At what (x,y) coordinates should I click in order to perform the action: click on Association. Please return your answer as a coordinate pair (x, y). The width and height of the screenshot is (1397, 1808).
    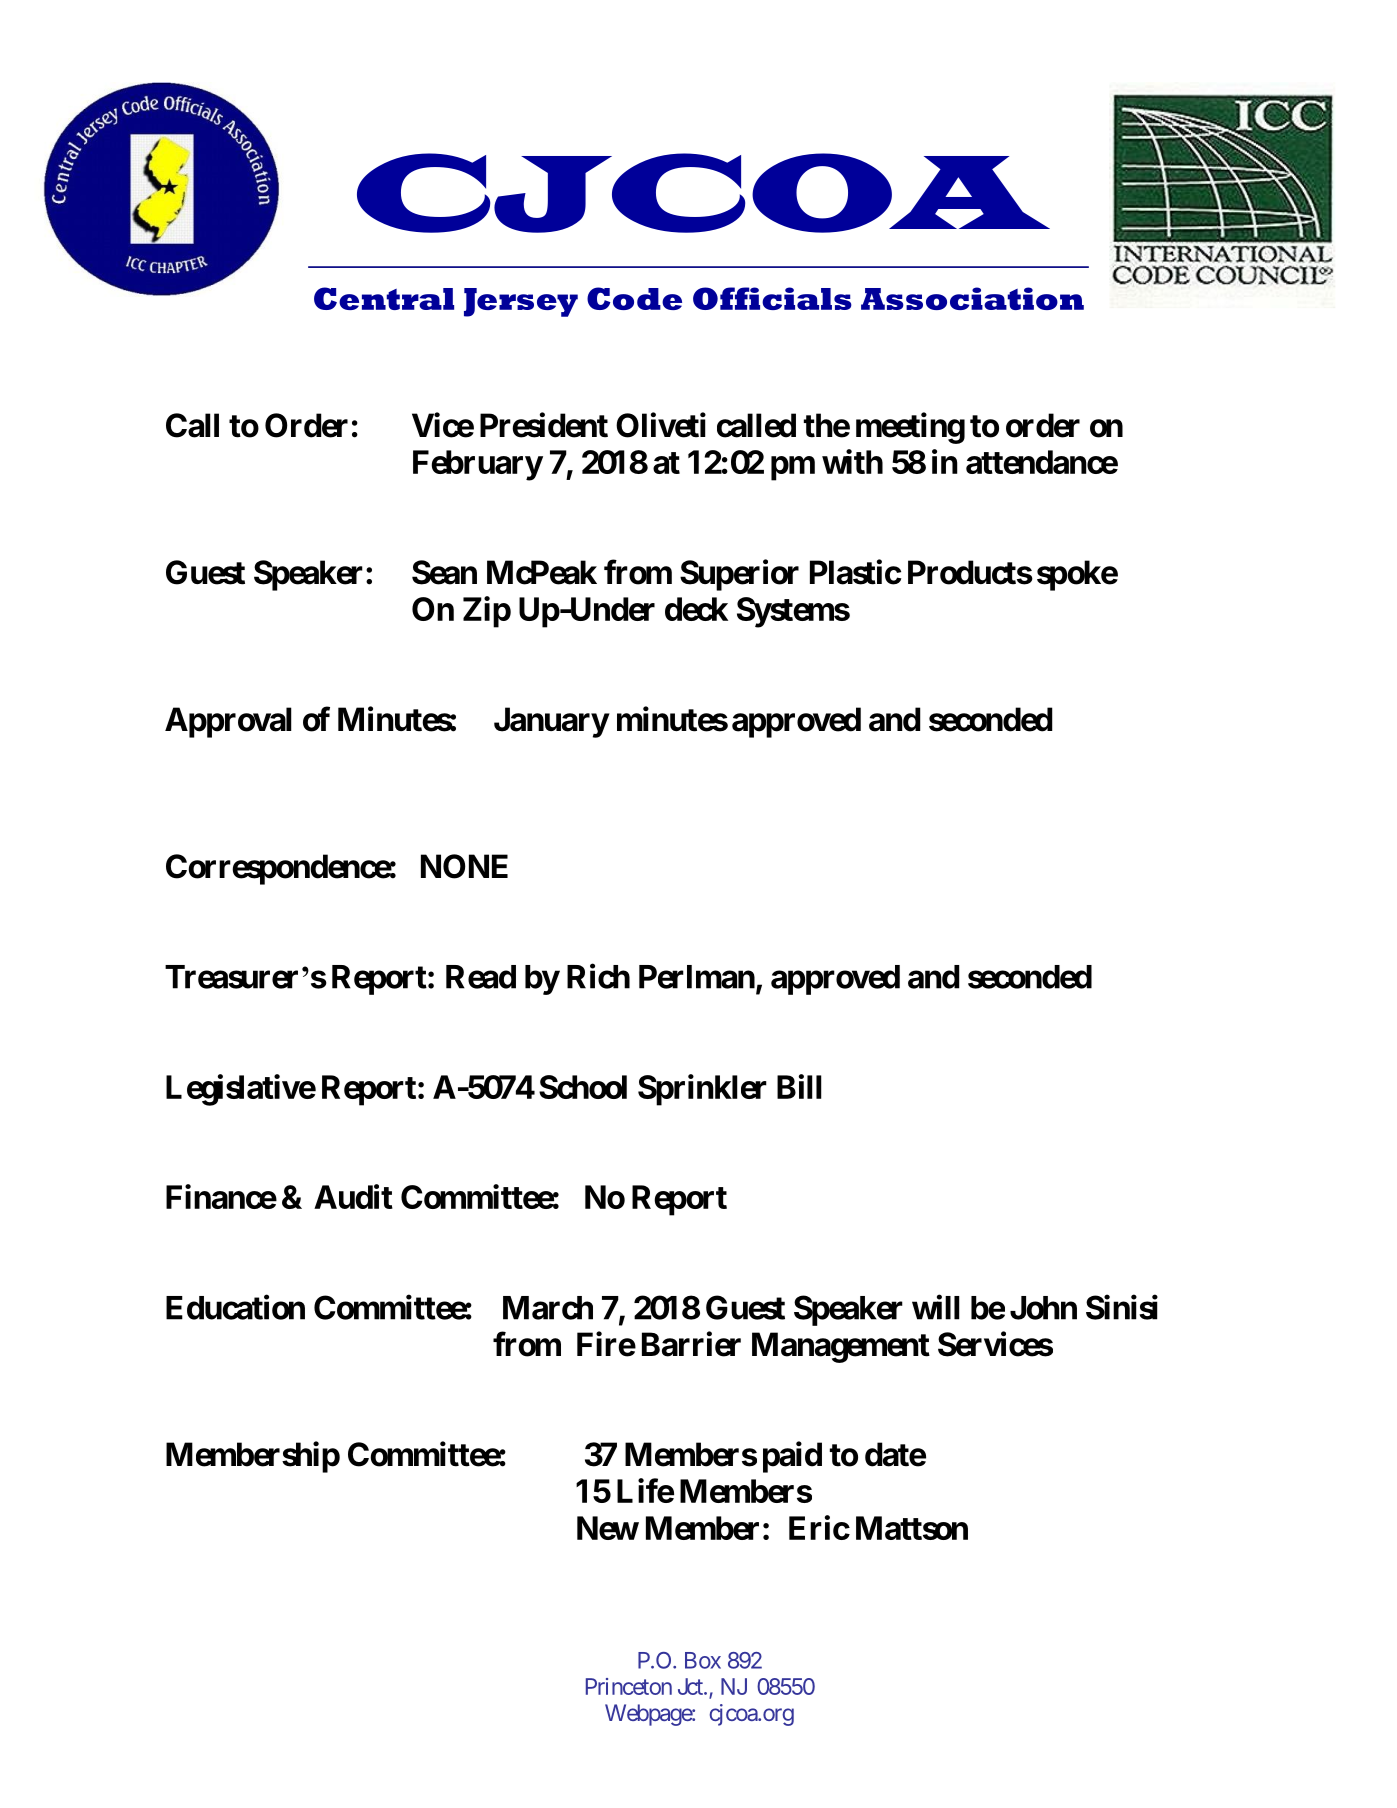
    Looking at the image, I should click on (972, 298).
